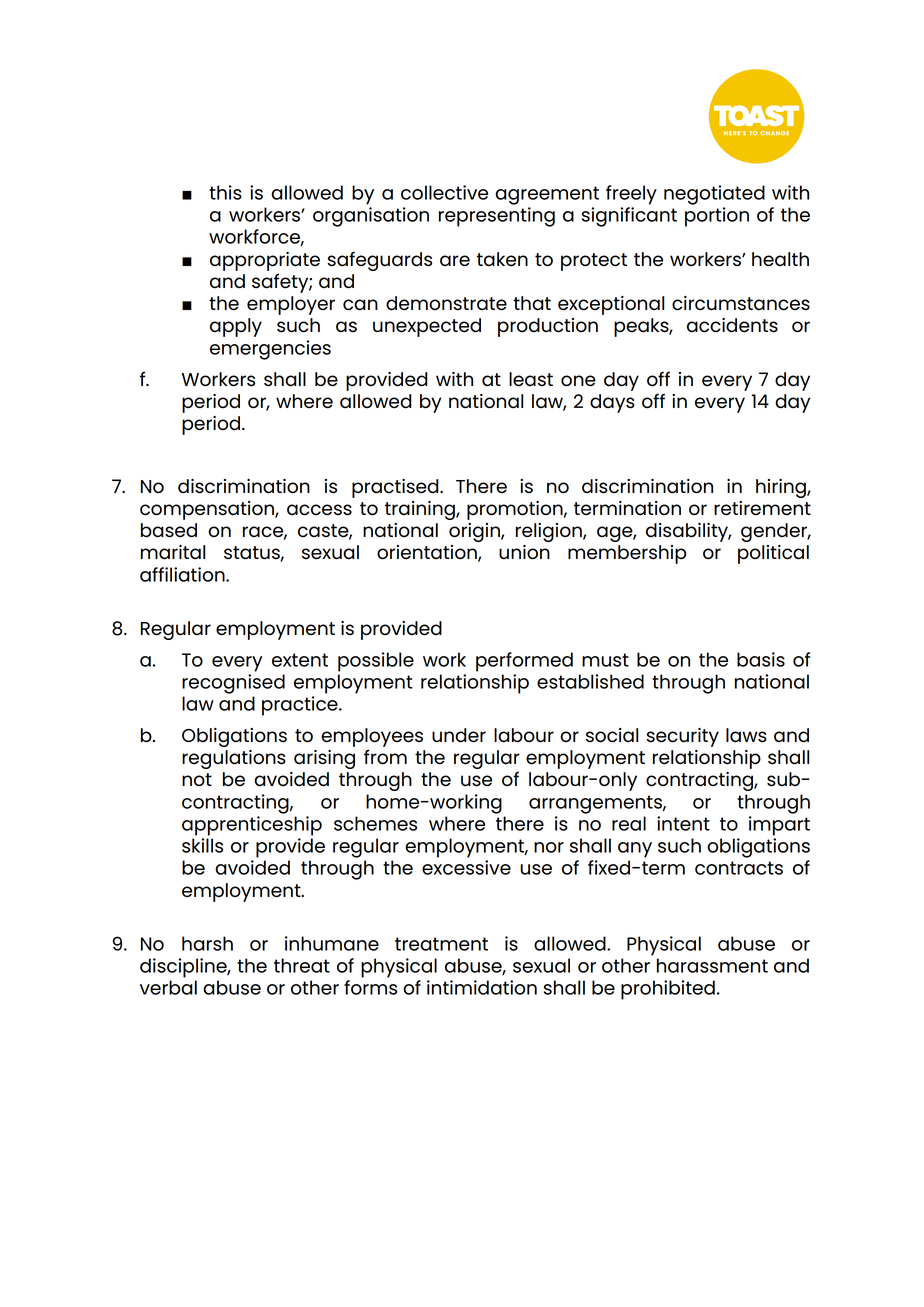  I want to click on recognised, so click(233, 684).
